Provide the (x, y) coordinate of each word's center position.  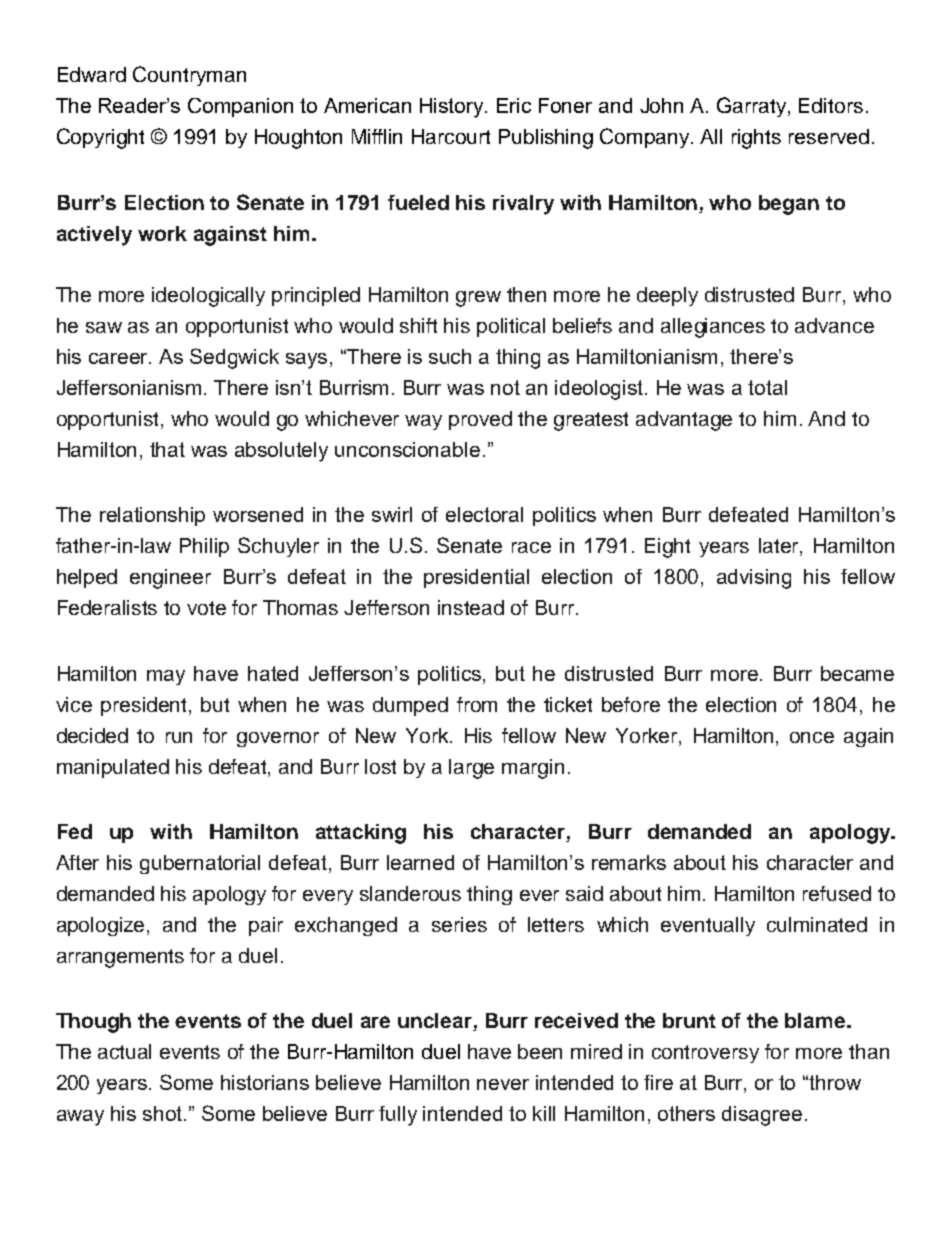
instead (471, 607)
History (453, 108)
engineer (170, 579)
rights (756, 139)
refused (837, 893)
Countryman (189, 76)
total (767, 387)
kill (544, 1113)
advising (754, 579)
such (450, 356)
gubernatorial (200, 864)
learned (420, 862)
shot (164, 1113)
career (120, 358)
